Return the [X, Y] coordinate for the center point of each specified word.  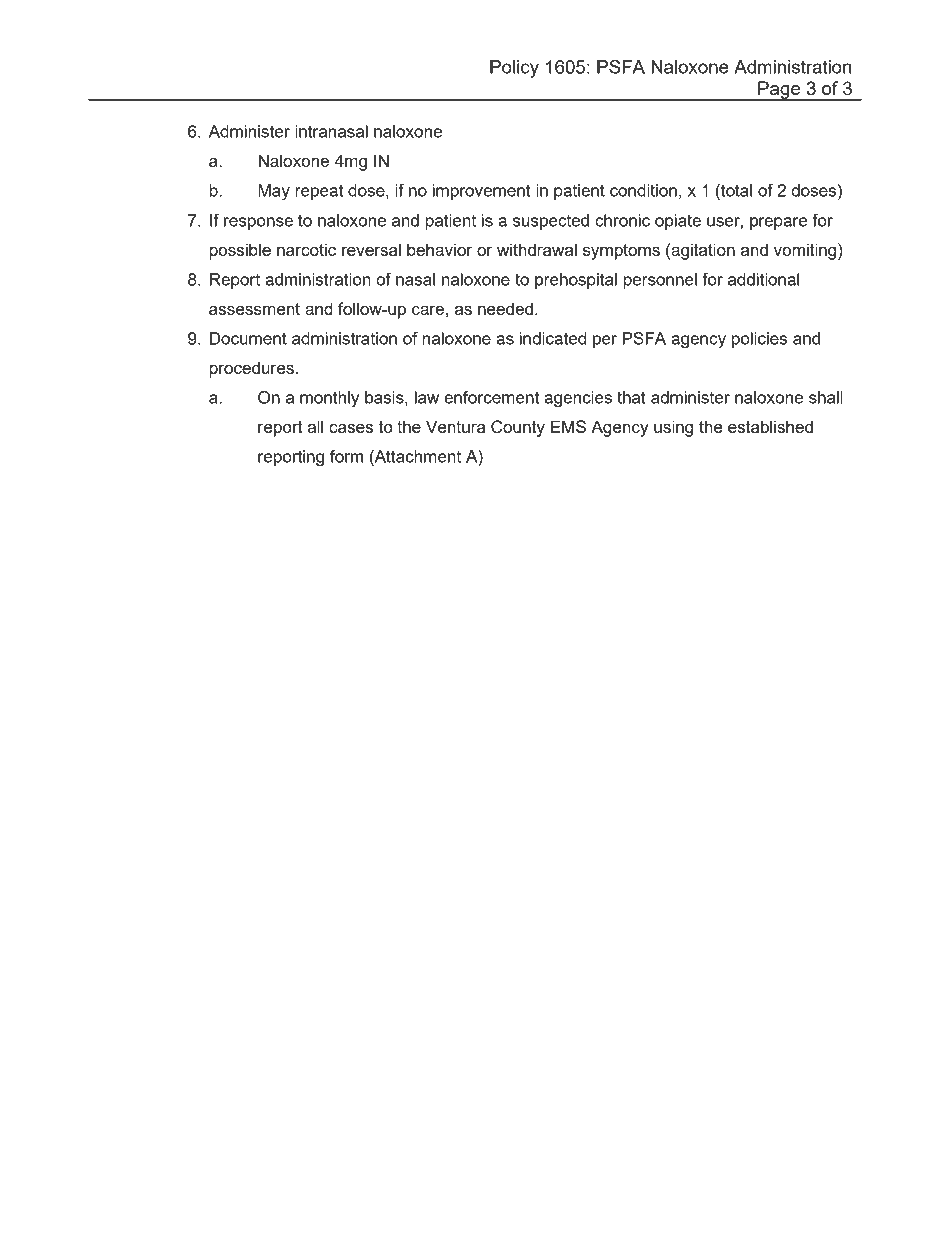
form [346, 456]
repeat [319, 192]
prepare [778, 223]
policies [759, 340]
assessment [254, 309]
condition [643, 190]
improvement [481, 192]
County [518, 428]
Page [779, 91]
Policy [514, 69]
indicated [553, 338]
